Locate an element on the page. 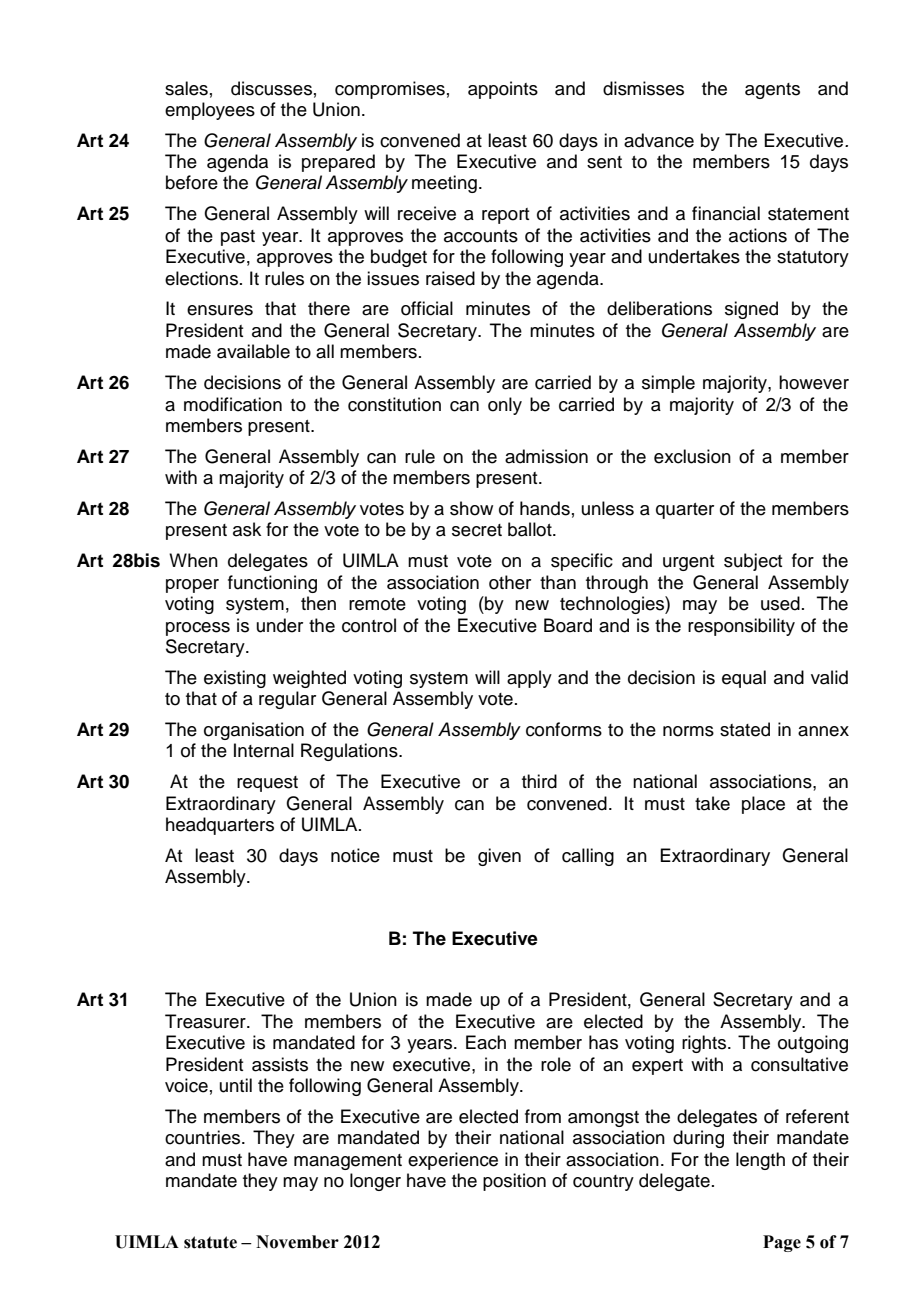 This page has height=1308, width=924. given is located at coordinates (499, 857).
